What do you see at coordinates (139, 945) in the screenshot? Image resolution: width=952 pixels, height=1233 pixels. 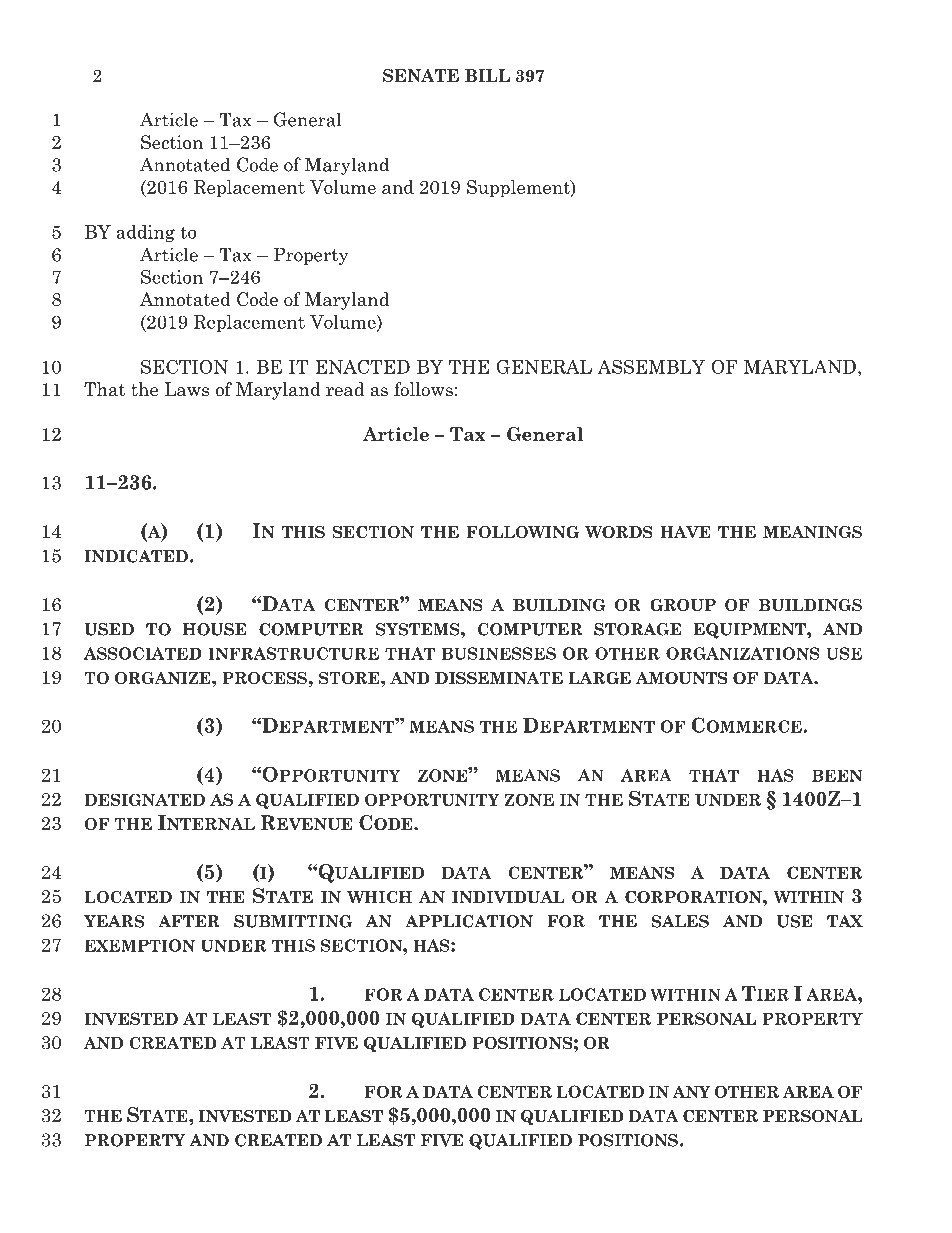 I see `EXEMPTION` at bounding box center [139, 945].
